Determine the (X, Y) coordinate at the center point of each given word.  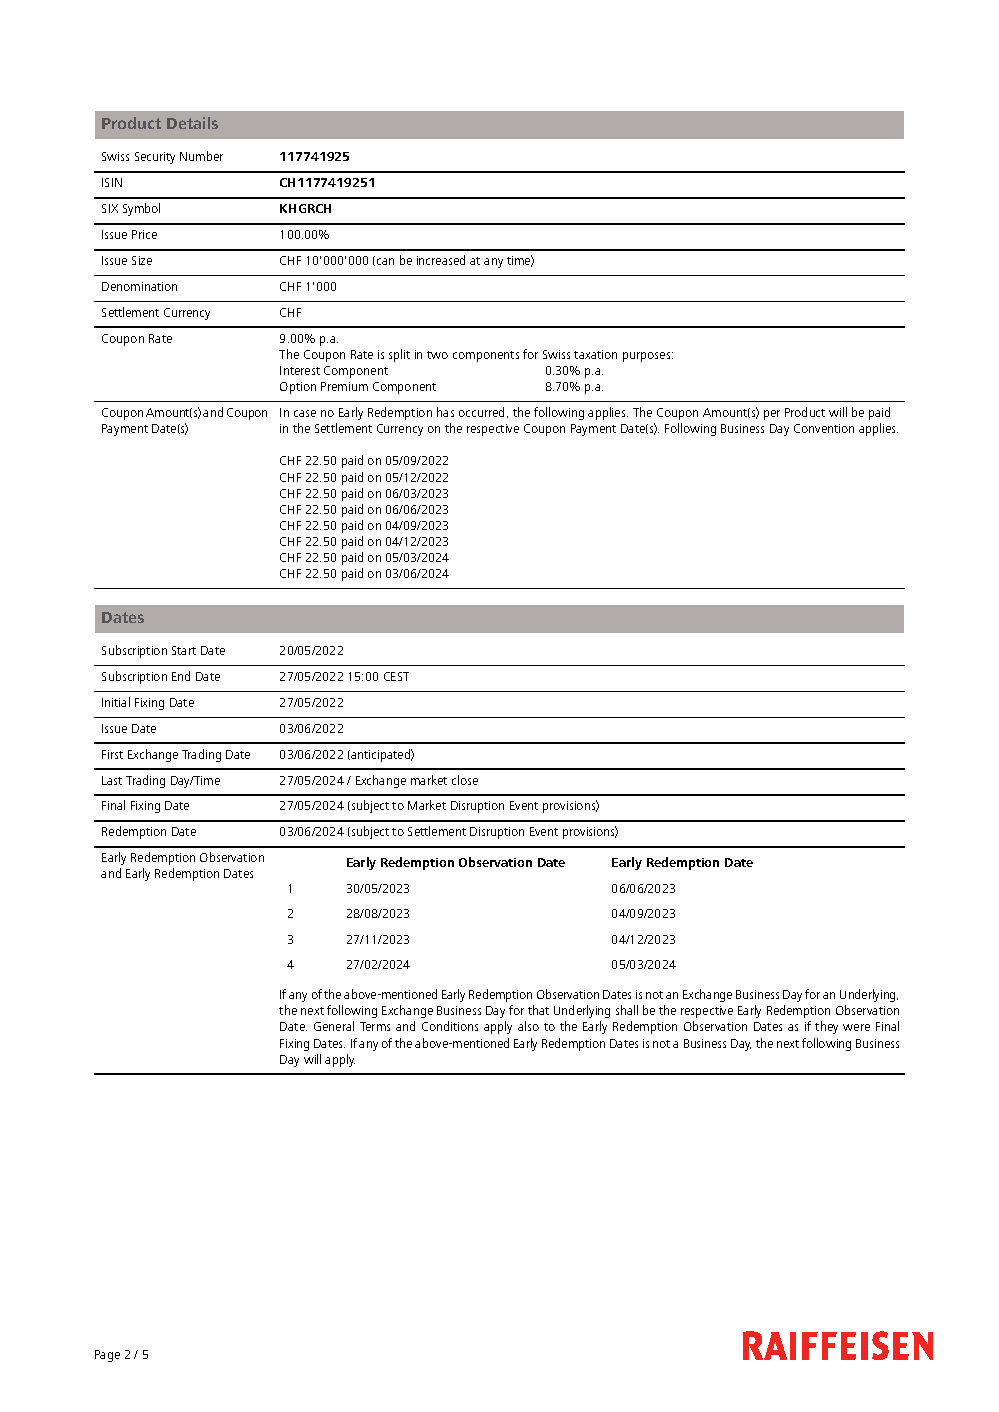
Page (107, 1356)
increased (441, 260)
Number (201, 156)
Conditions (450, 1026)
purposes (648, 357)
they (826, 1027)
